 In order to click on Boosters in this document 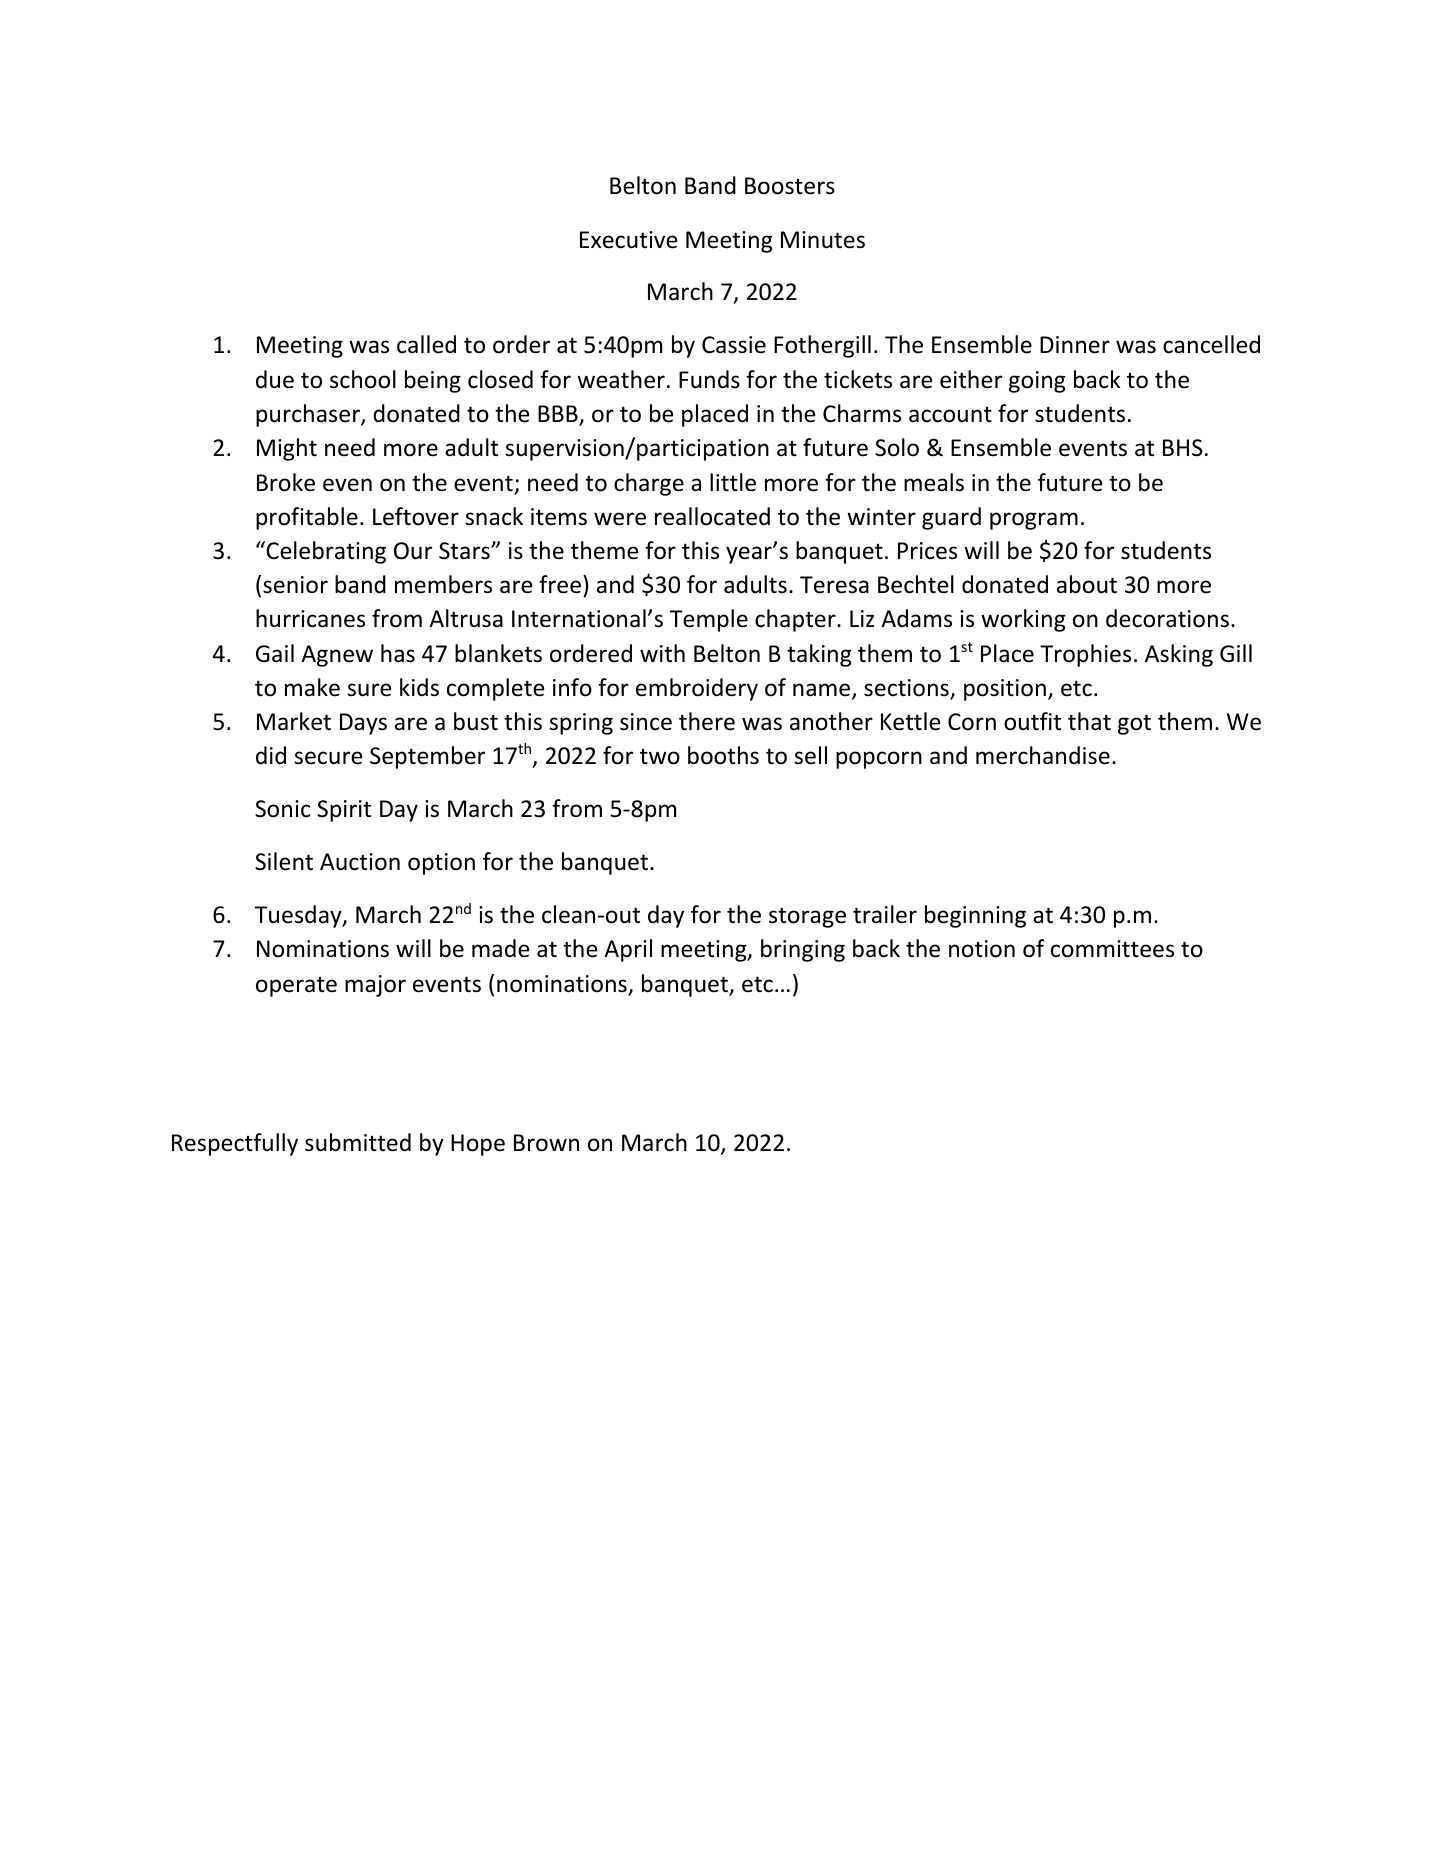, I will do `click(790, 186)`.
